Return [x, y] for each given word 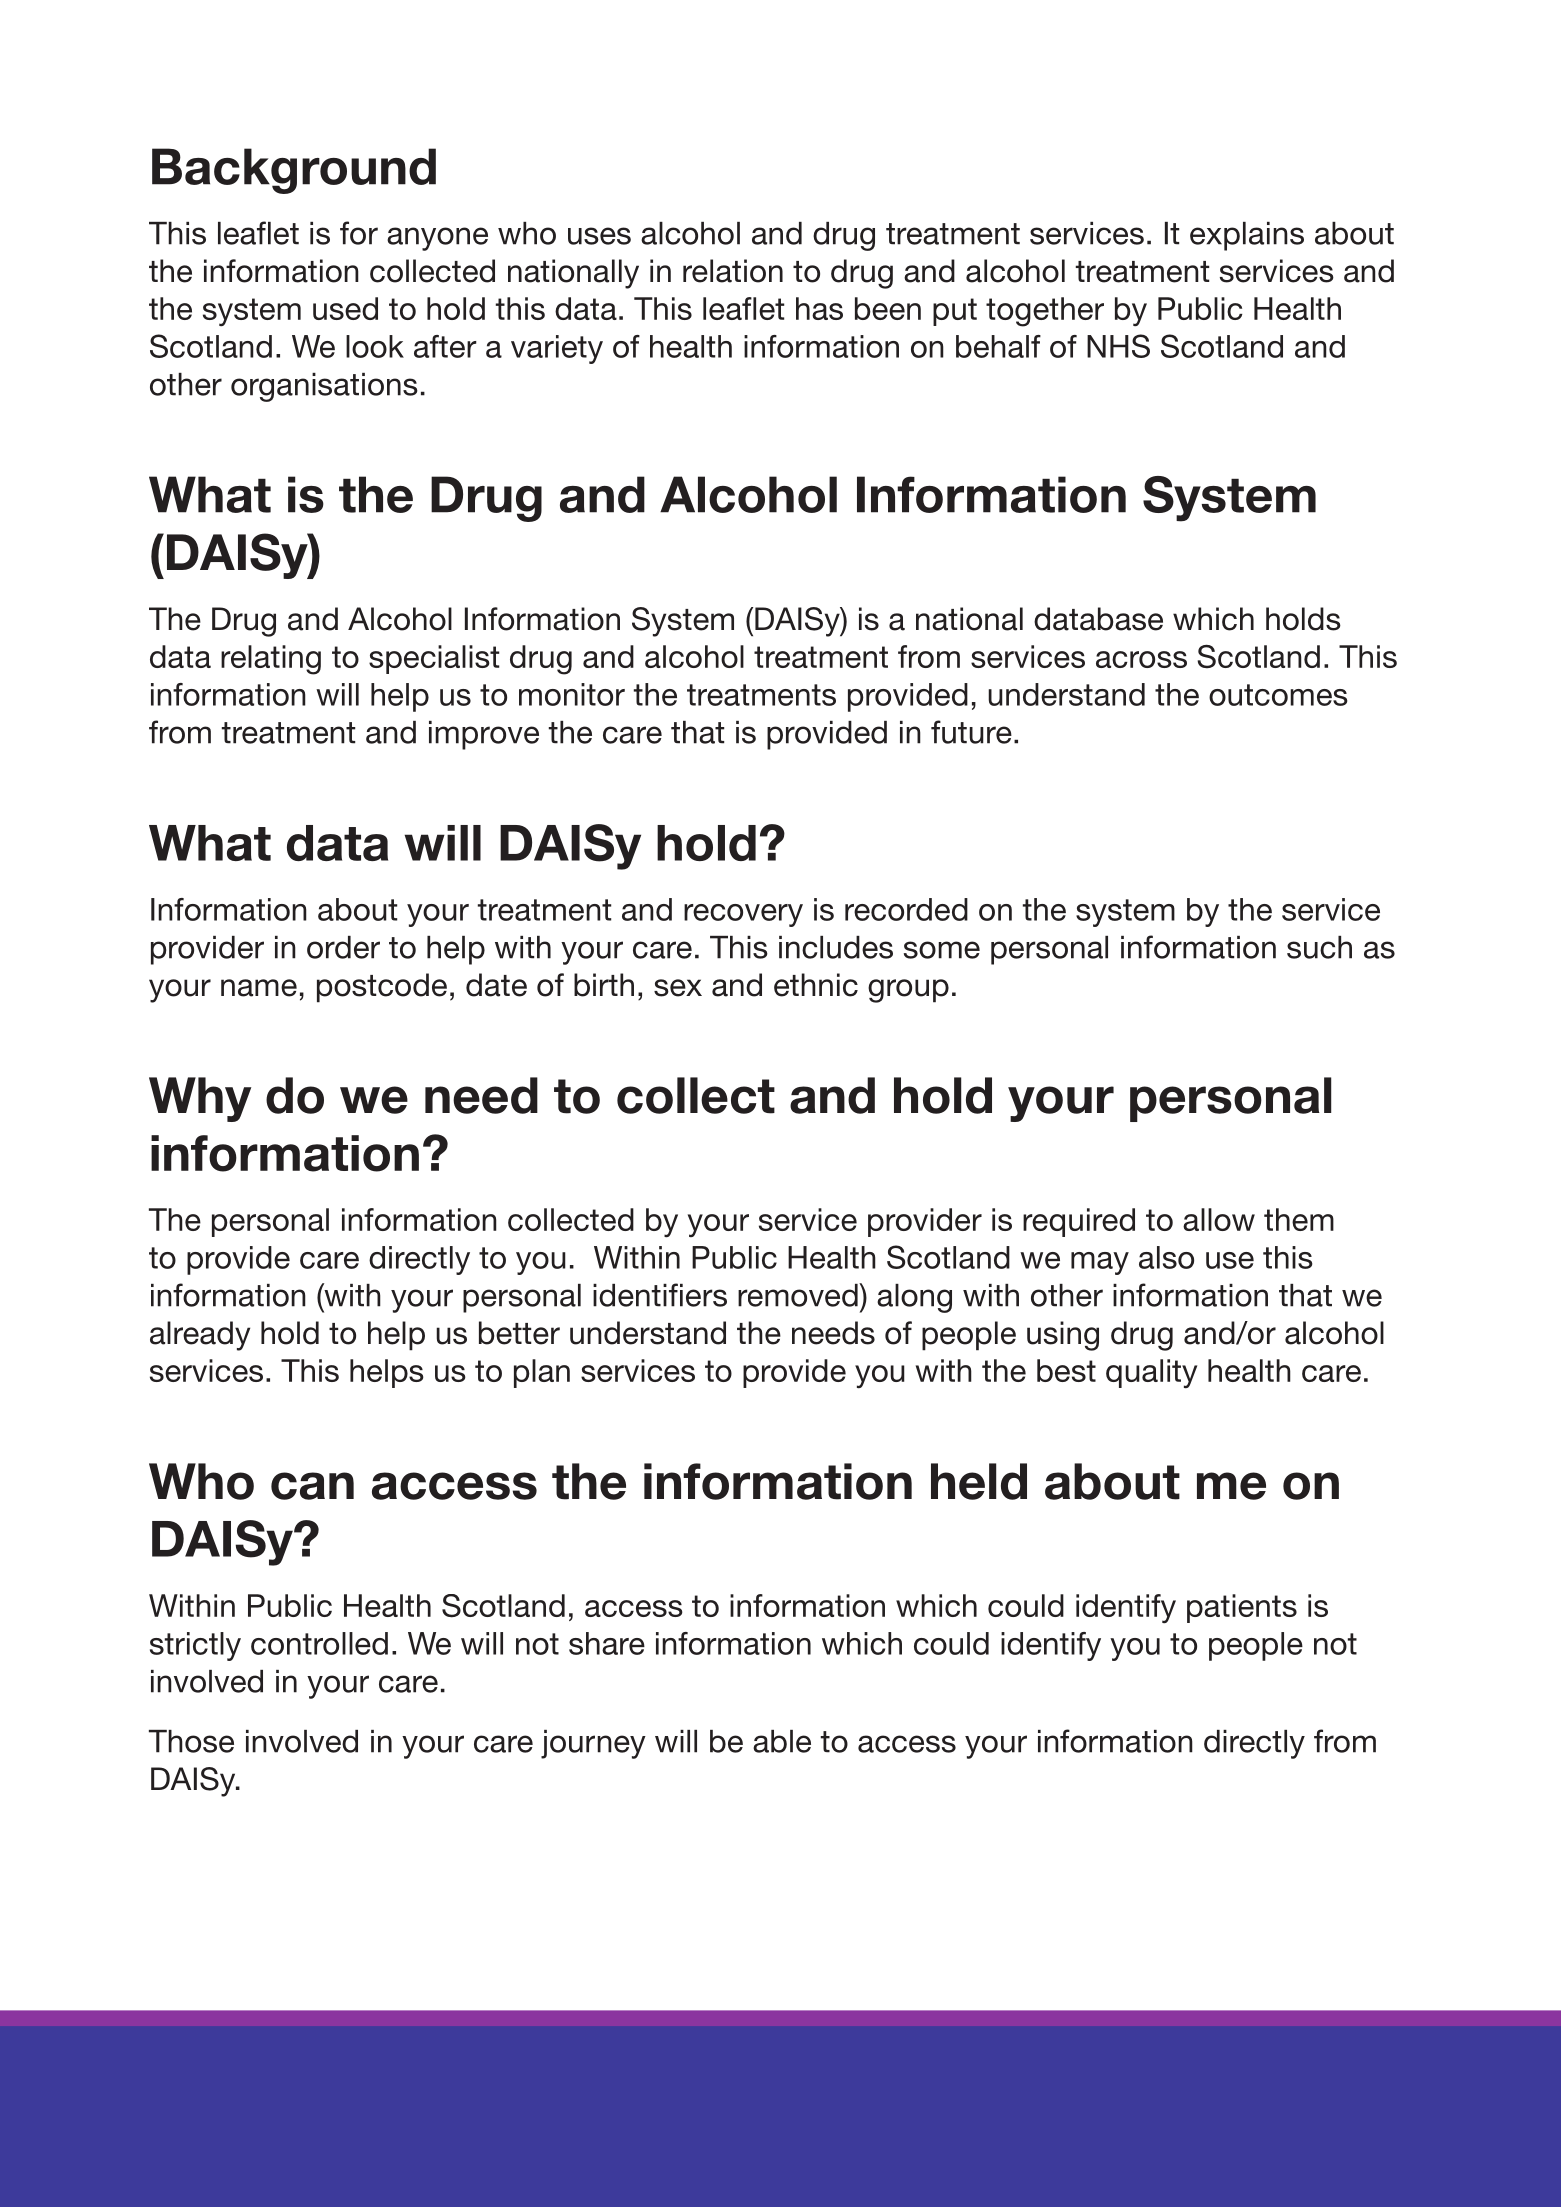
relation [733, 271]
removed [799, 1295]
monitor [572, 694]
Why [200, 1099]
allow [1219, 1219]
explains [1247, 236]
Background [294, 171]
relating [271, 660]
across [1141, 659]
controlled [319, 1643]
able [782, 1741]
